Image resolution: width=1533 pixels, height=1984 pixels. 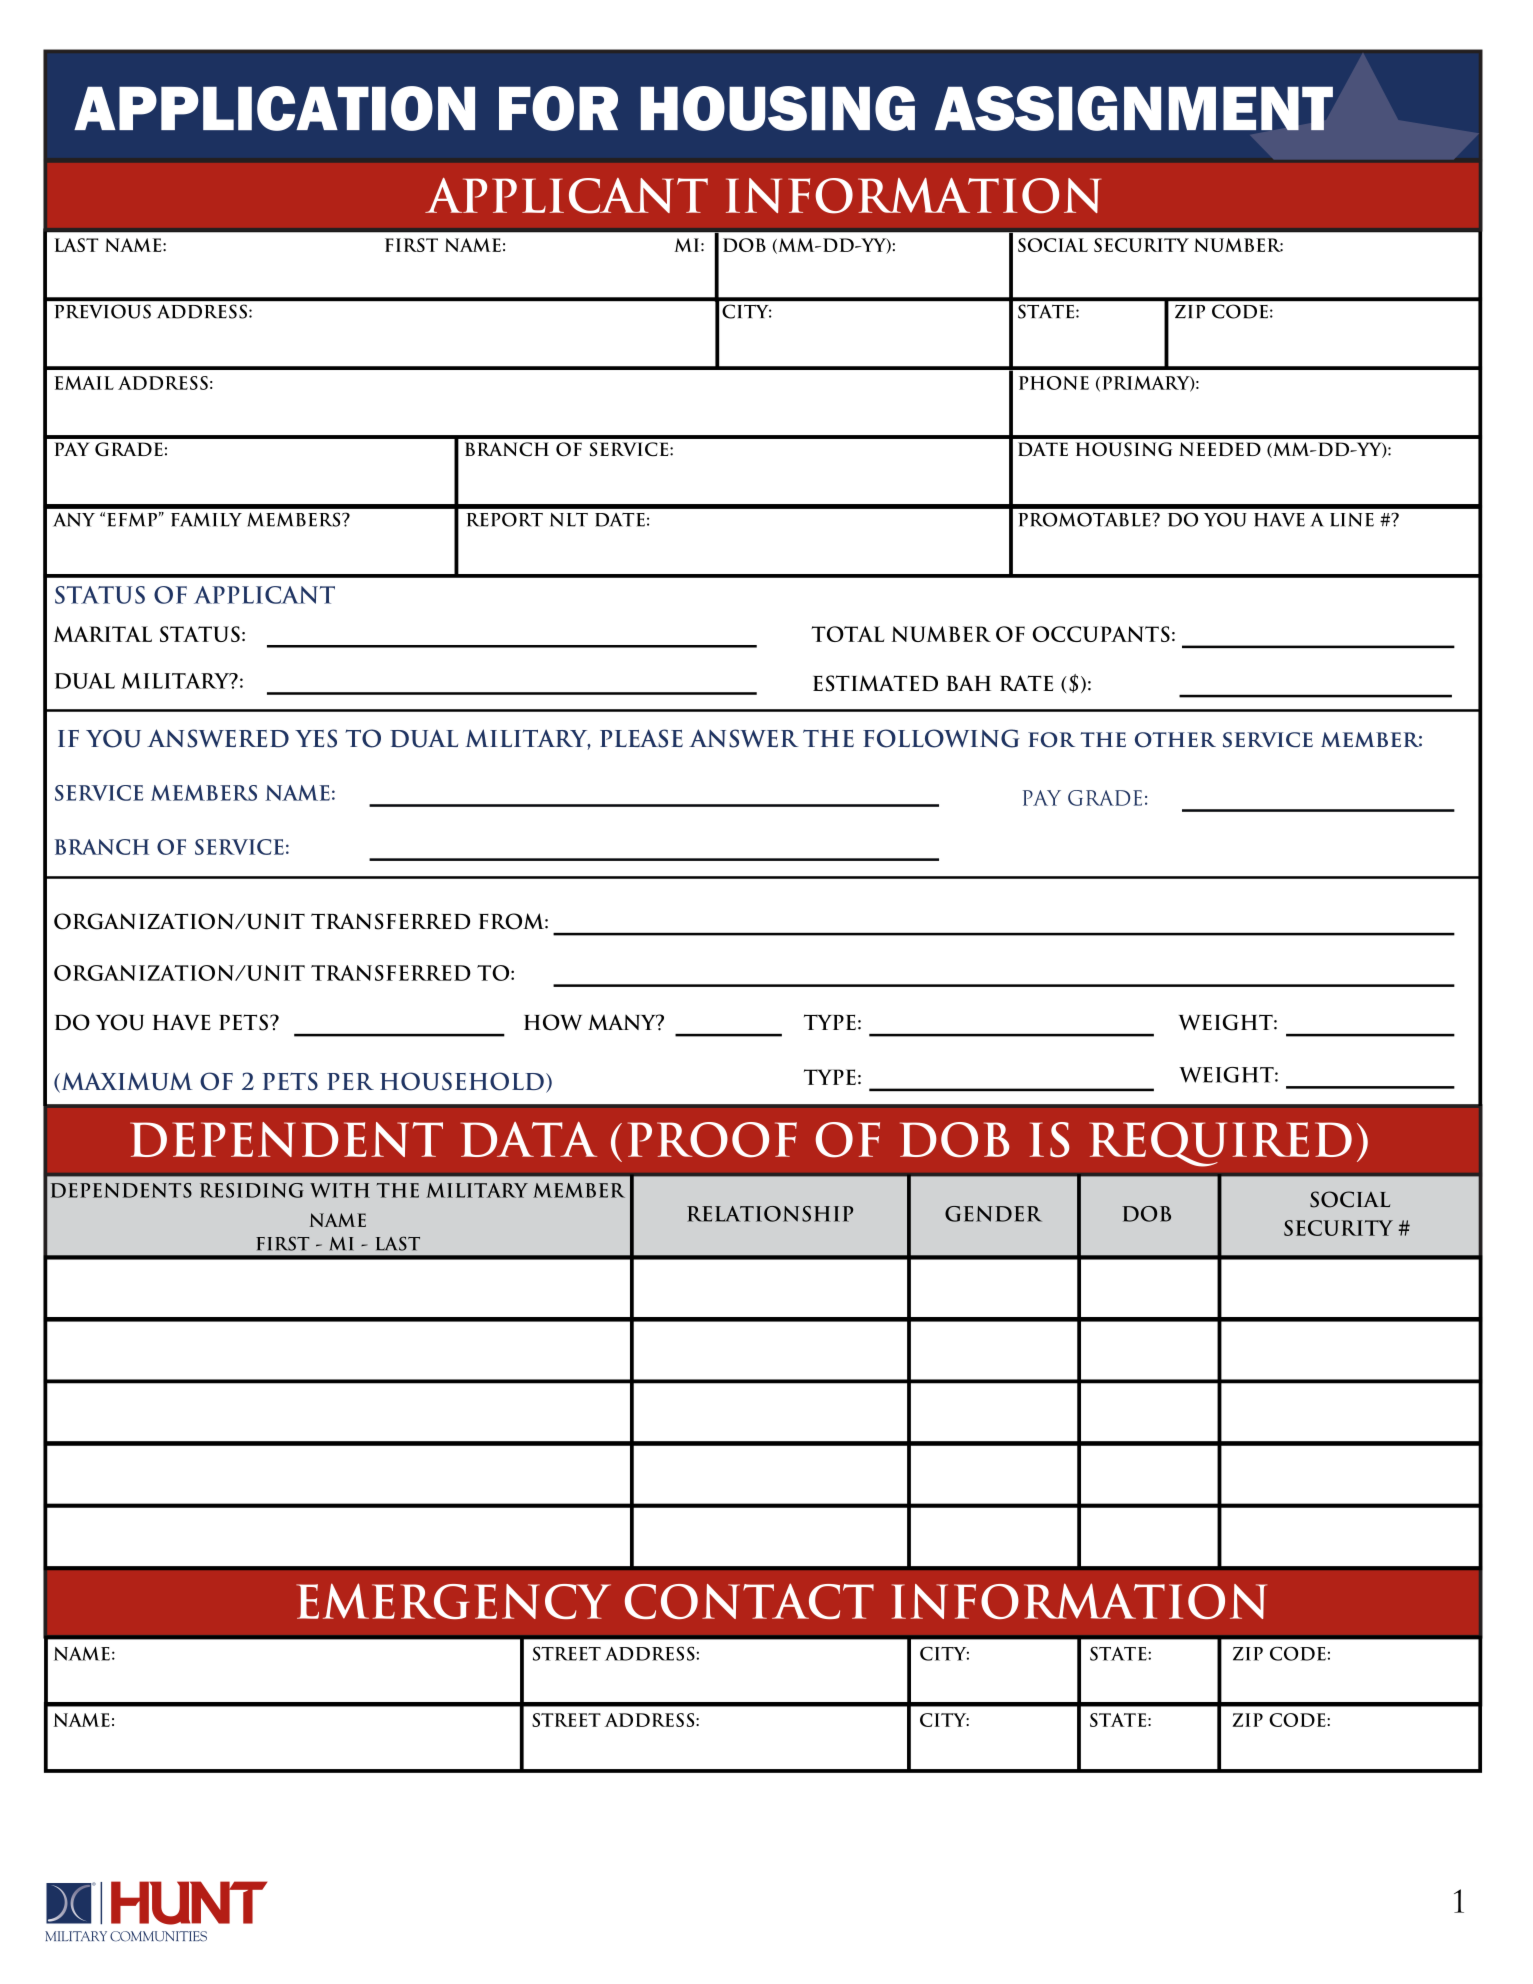 What do you see at coordinates (1101, 634) in the document?
I see `OCCUPANTS` at bounding box center [1101, 634].
